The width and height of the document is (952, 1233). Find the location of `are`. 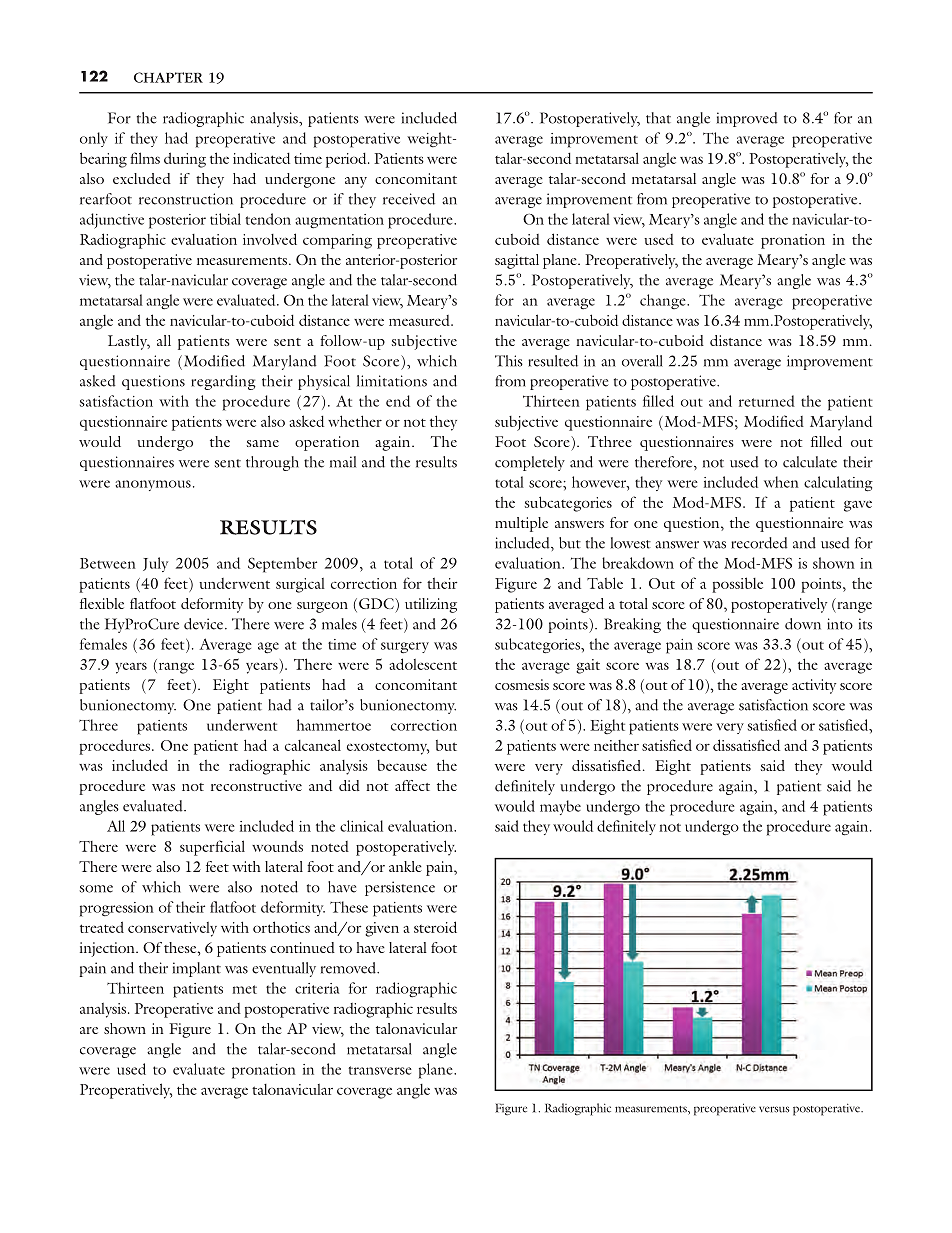

are is located at coordinates (89, 1030).
